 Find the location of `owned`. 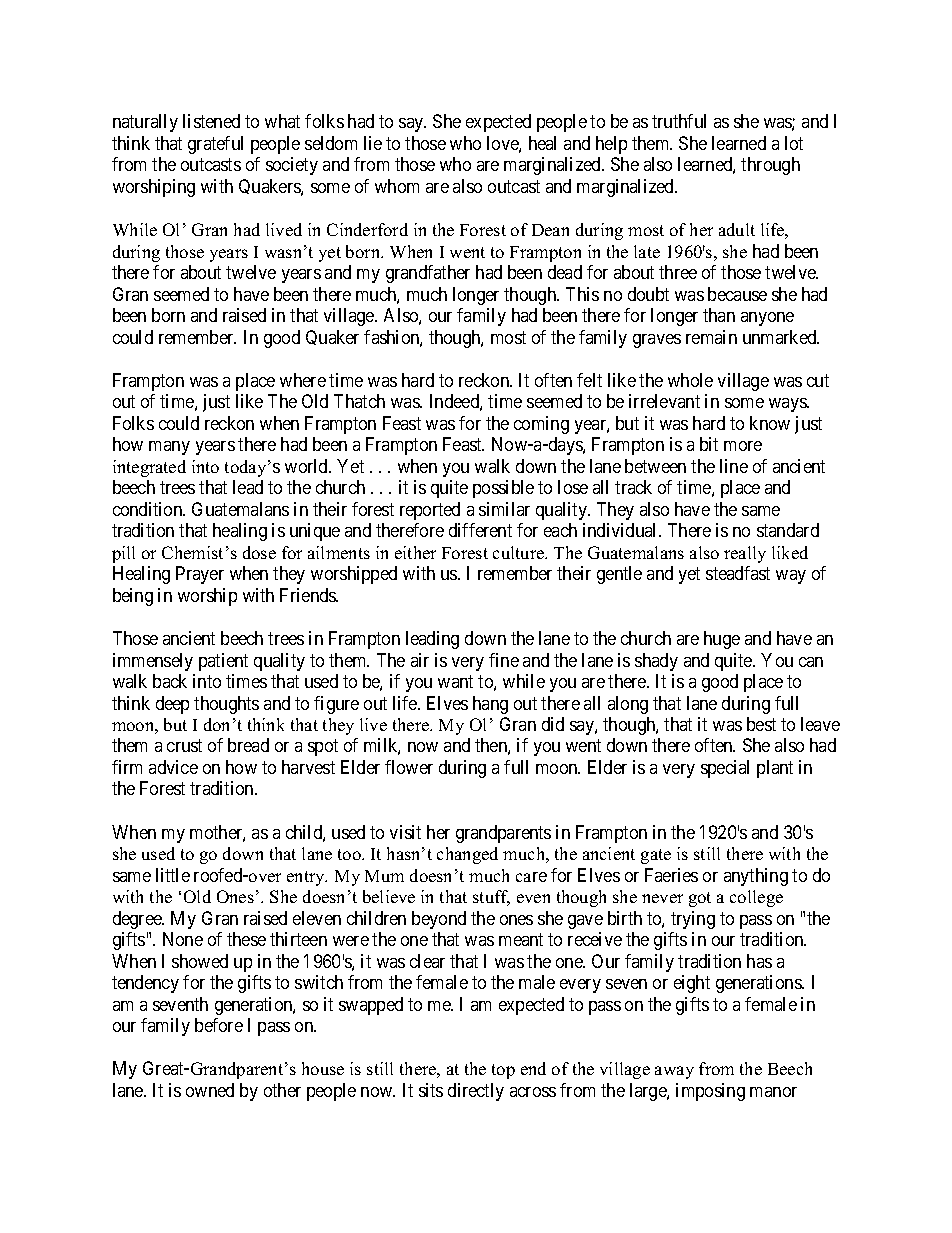

owned is located at coordinates (210, 1090).
